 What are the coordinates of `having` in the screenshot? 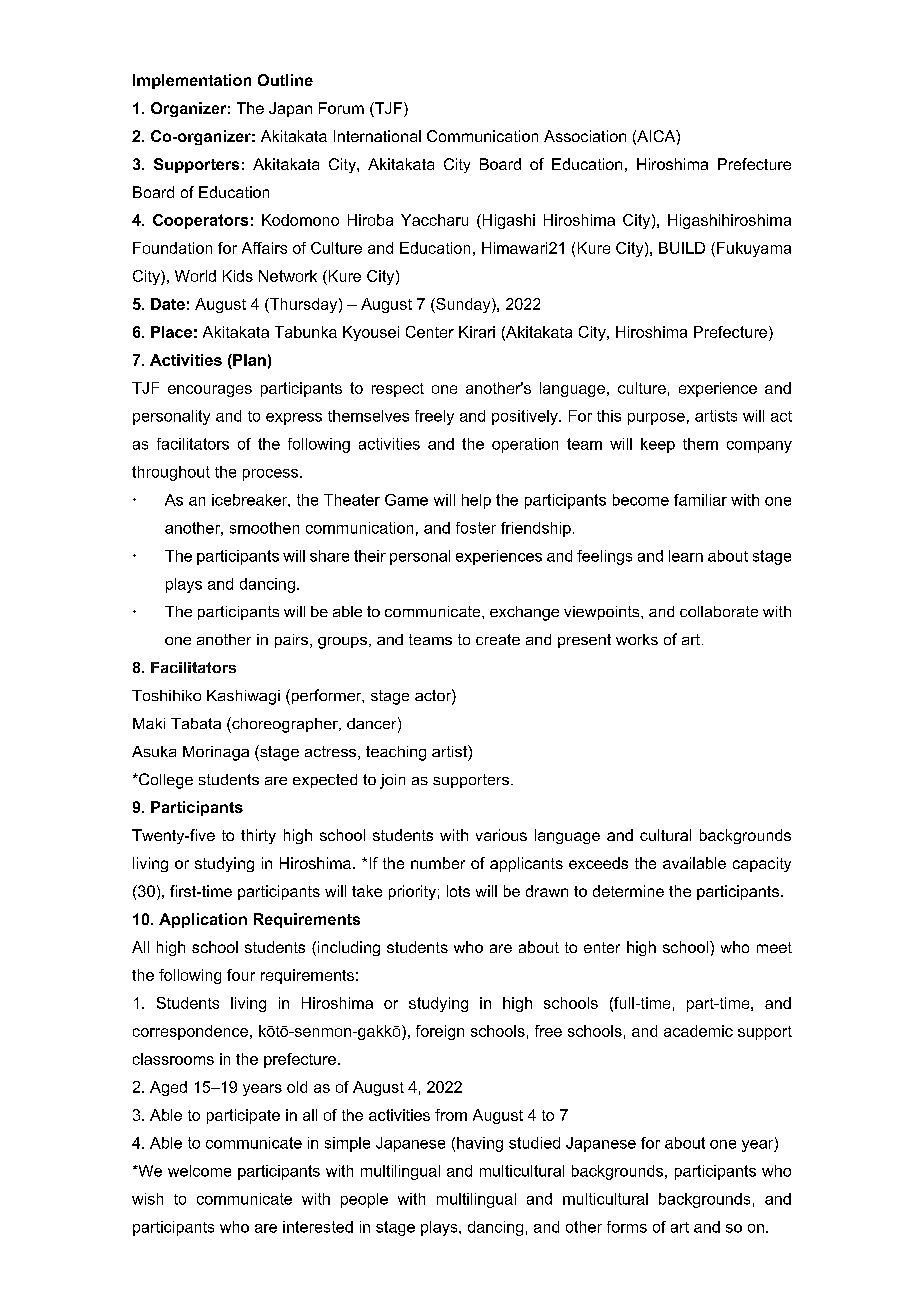 It's located at (480, 1144).
